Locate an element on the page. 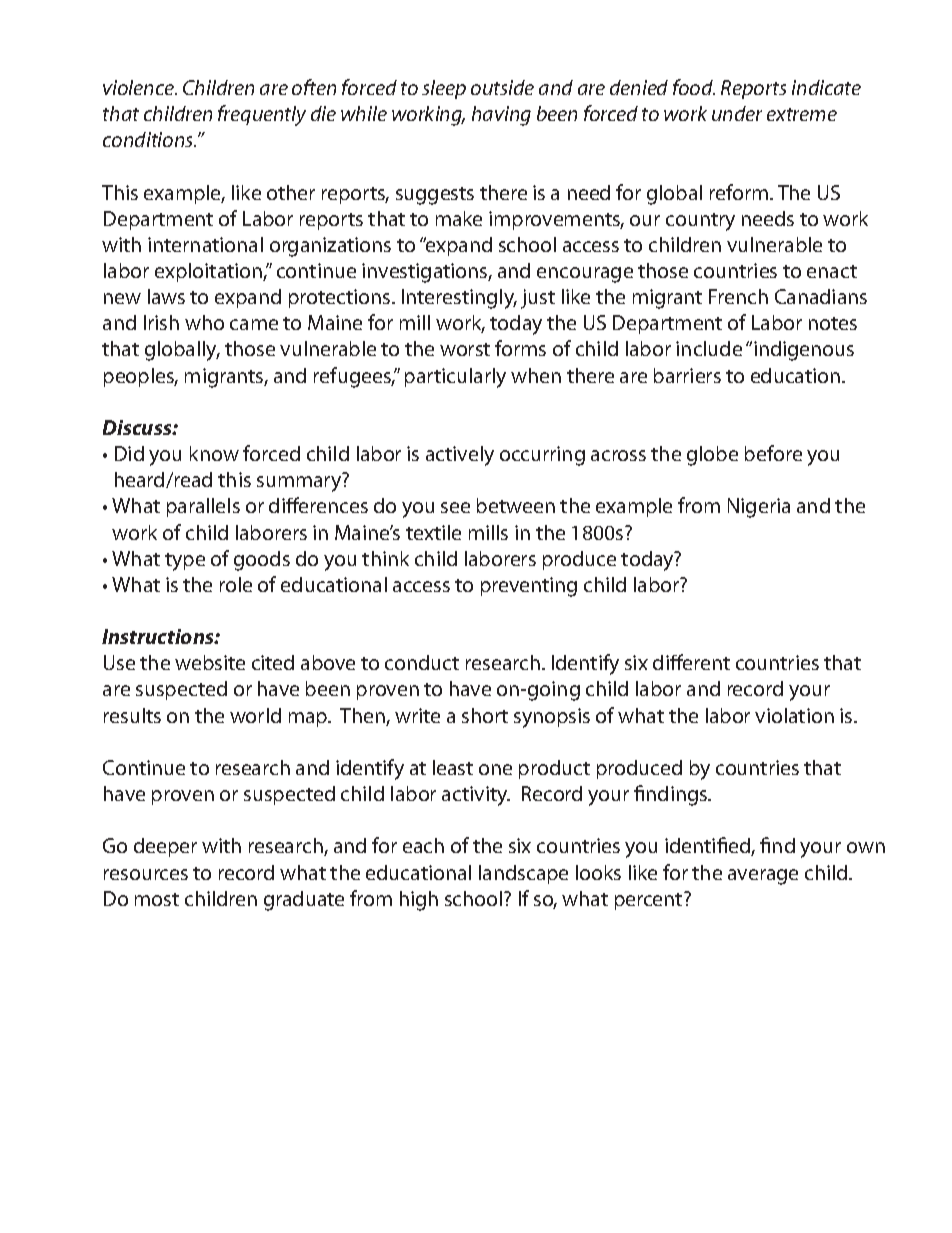 The height and width of the document is (1233, 952). extreme is located at coordinates (802, 114).
